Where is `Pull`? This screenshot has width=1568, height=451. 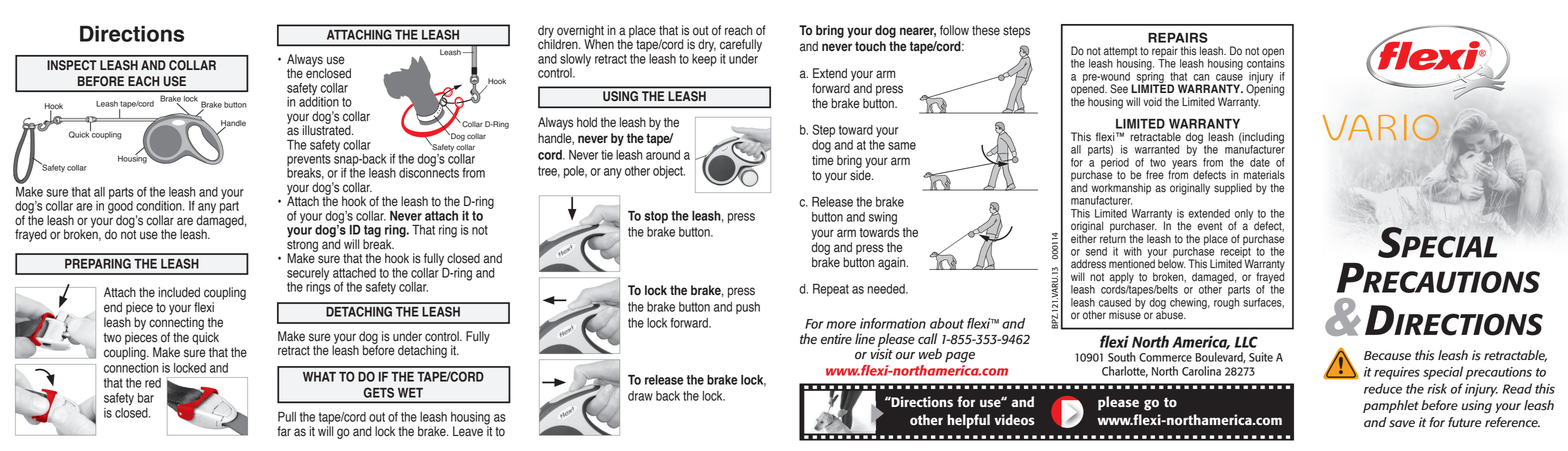
Pull is located at coordinates (287, 417).
